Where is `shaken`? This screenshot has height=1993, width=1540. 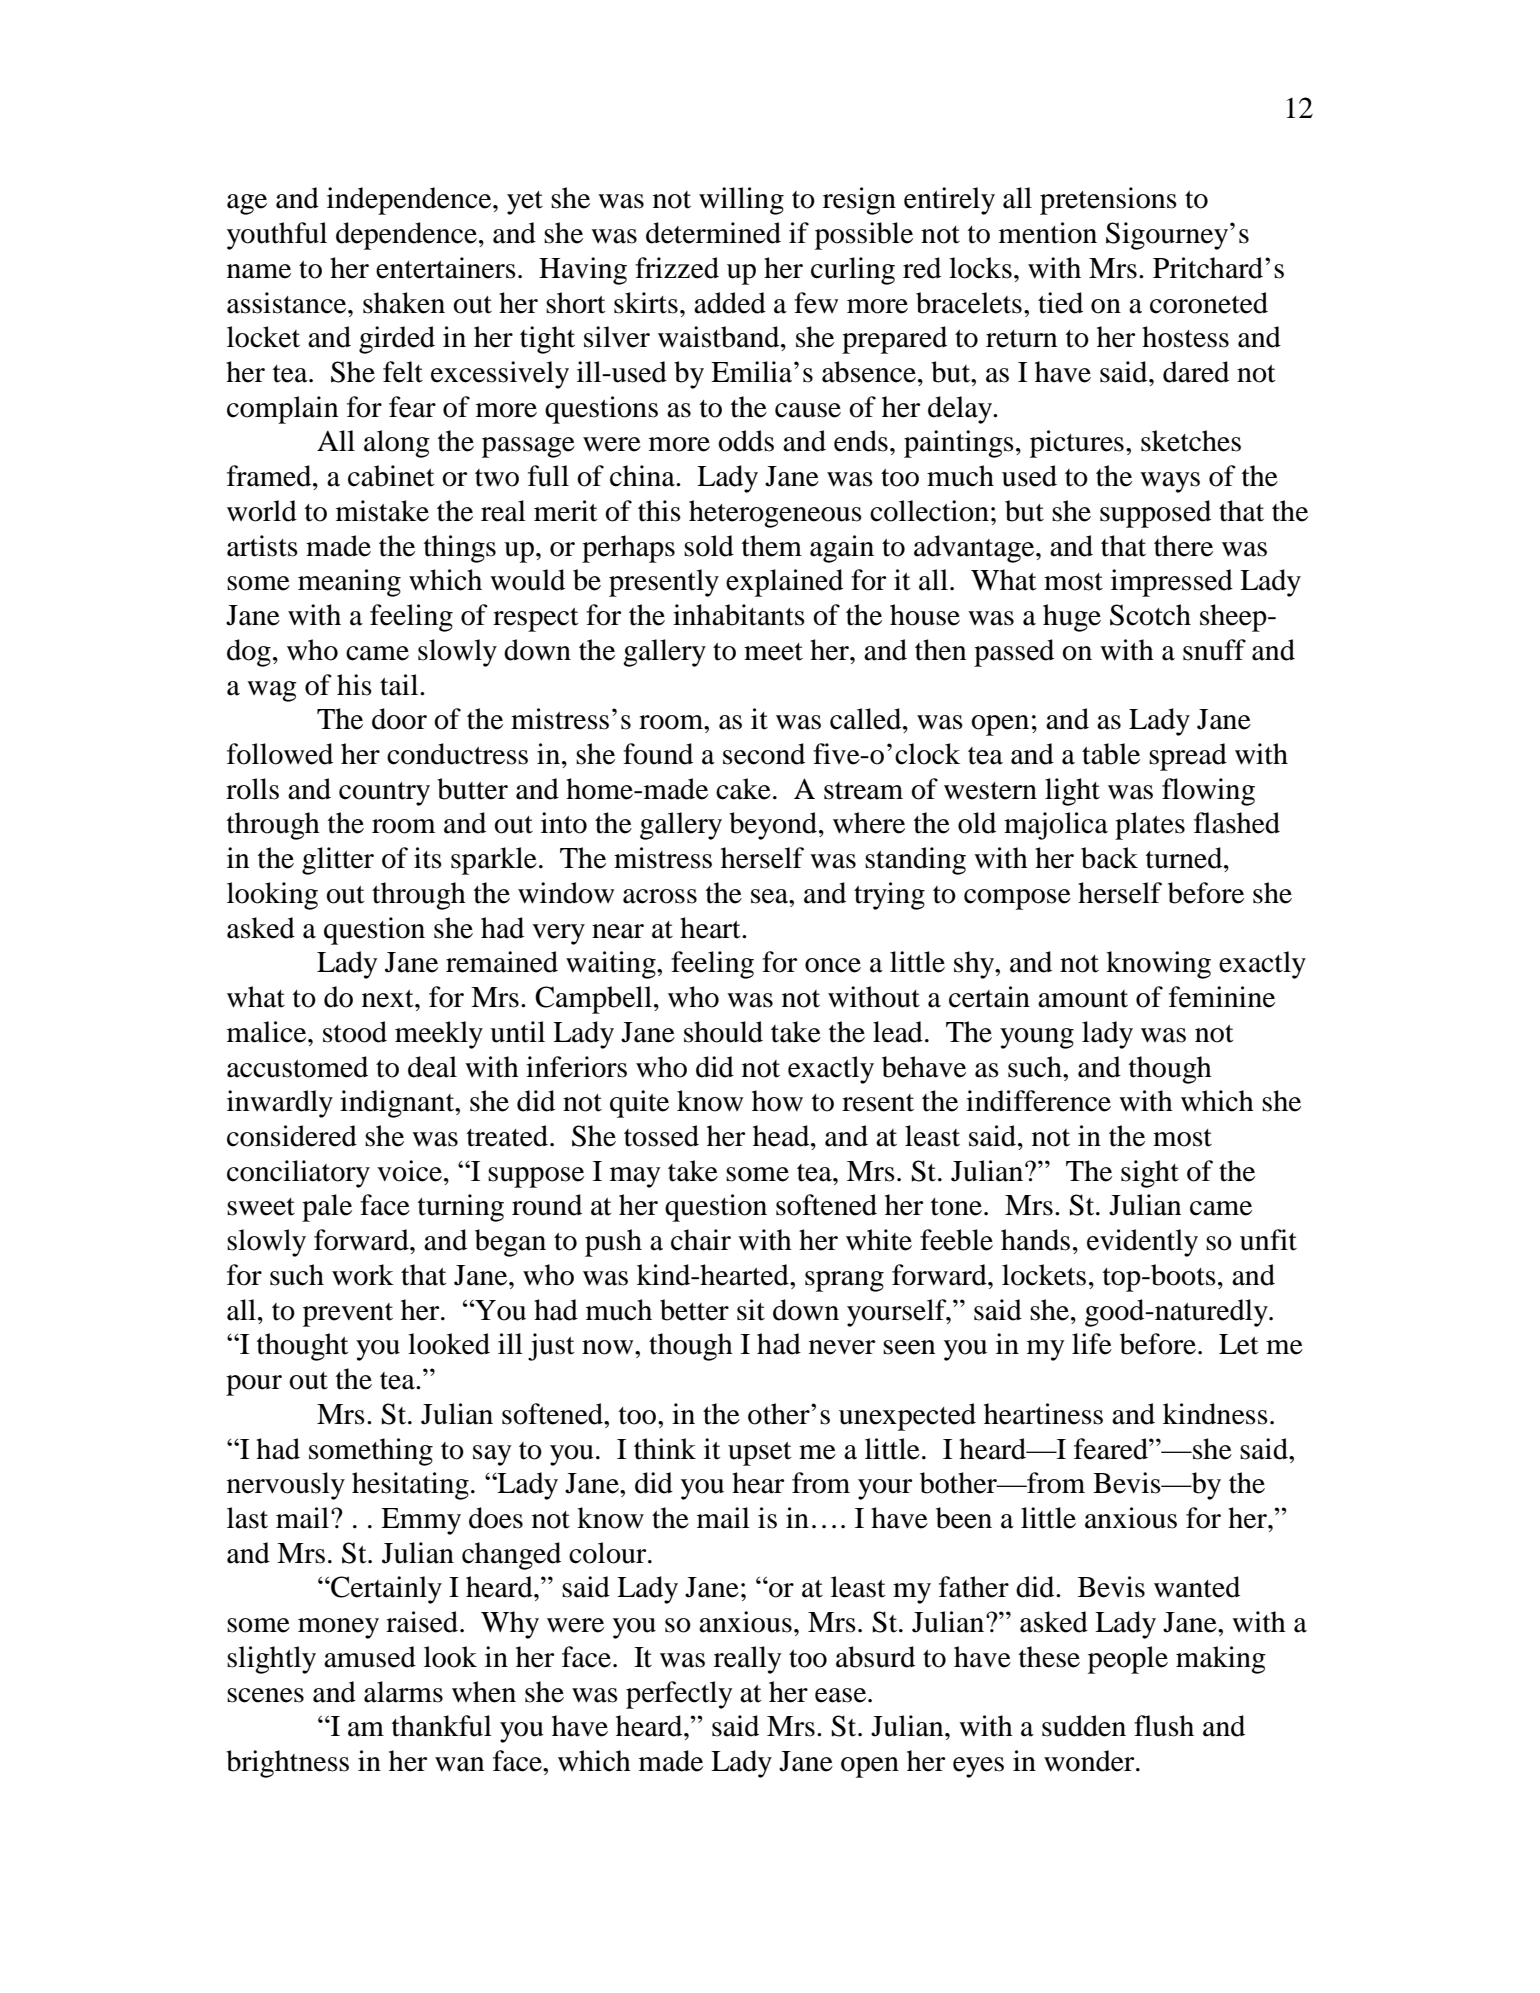 shaken is located at coordinates (404, 303).
